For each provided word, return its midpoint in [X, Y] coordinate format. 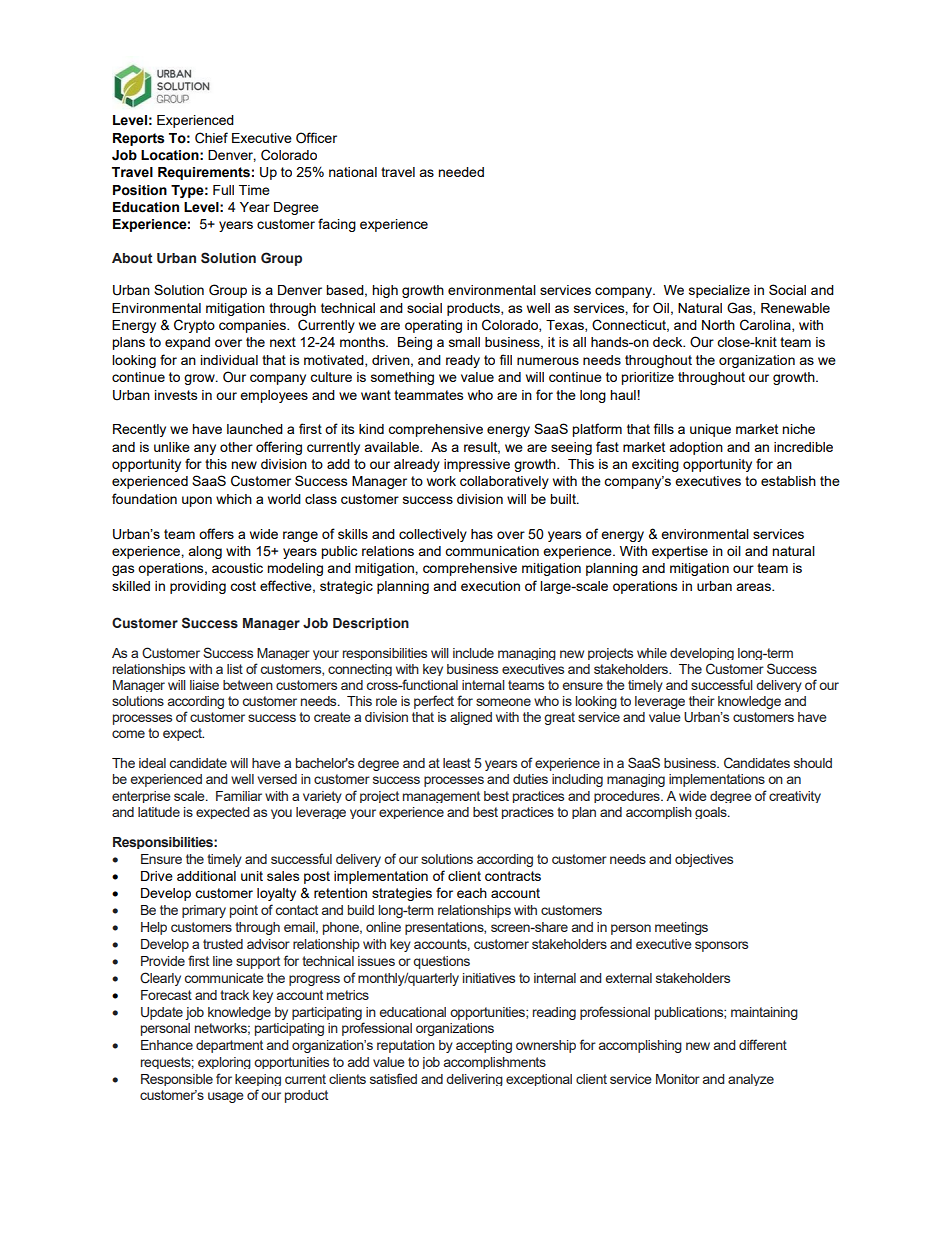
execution [490, 586]
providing [198, 587]
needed [461, 172]
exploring [224, 1063]
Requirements [204, 173]
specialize [719, 291]
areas [754, 587]
